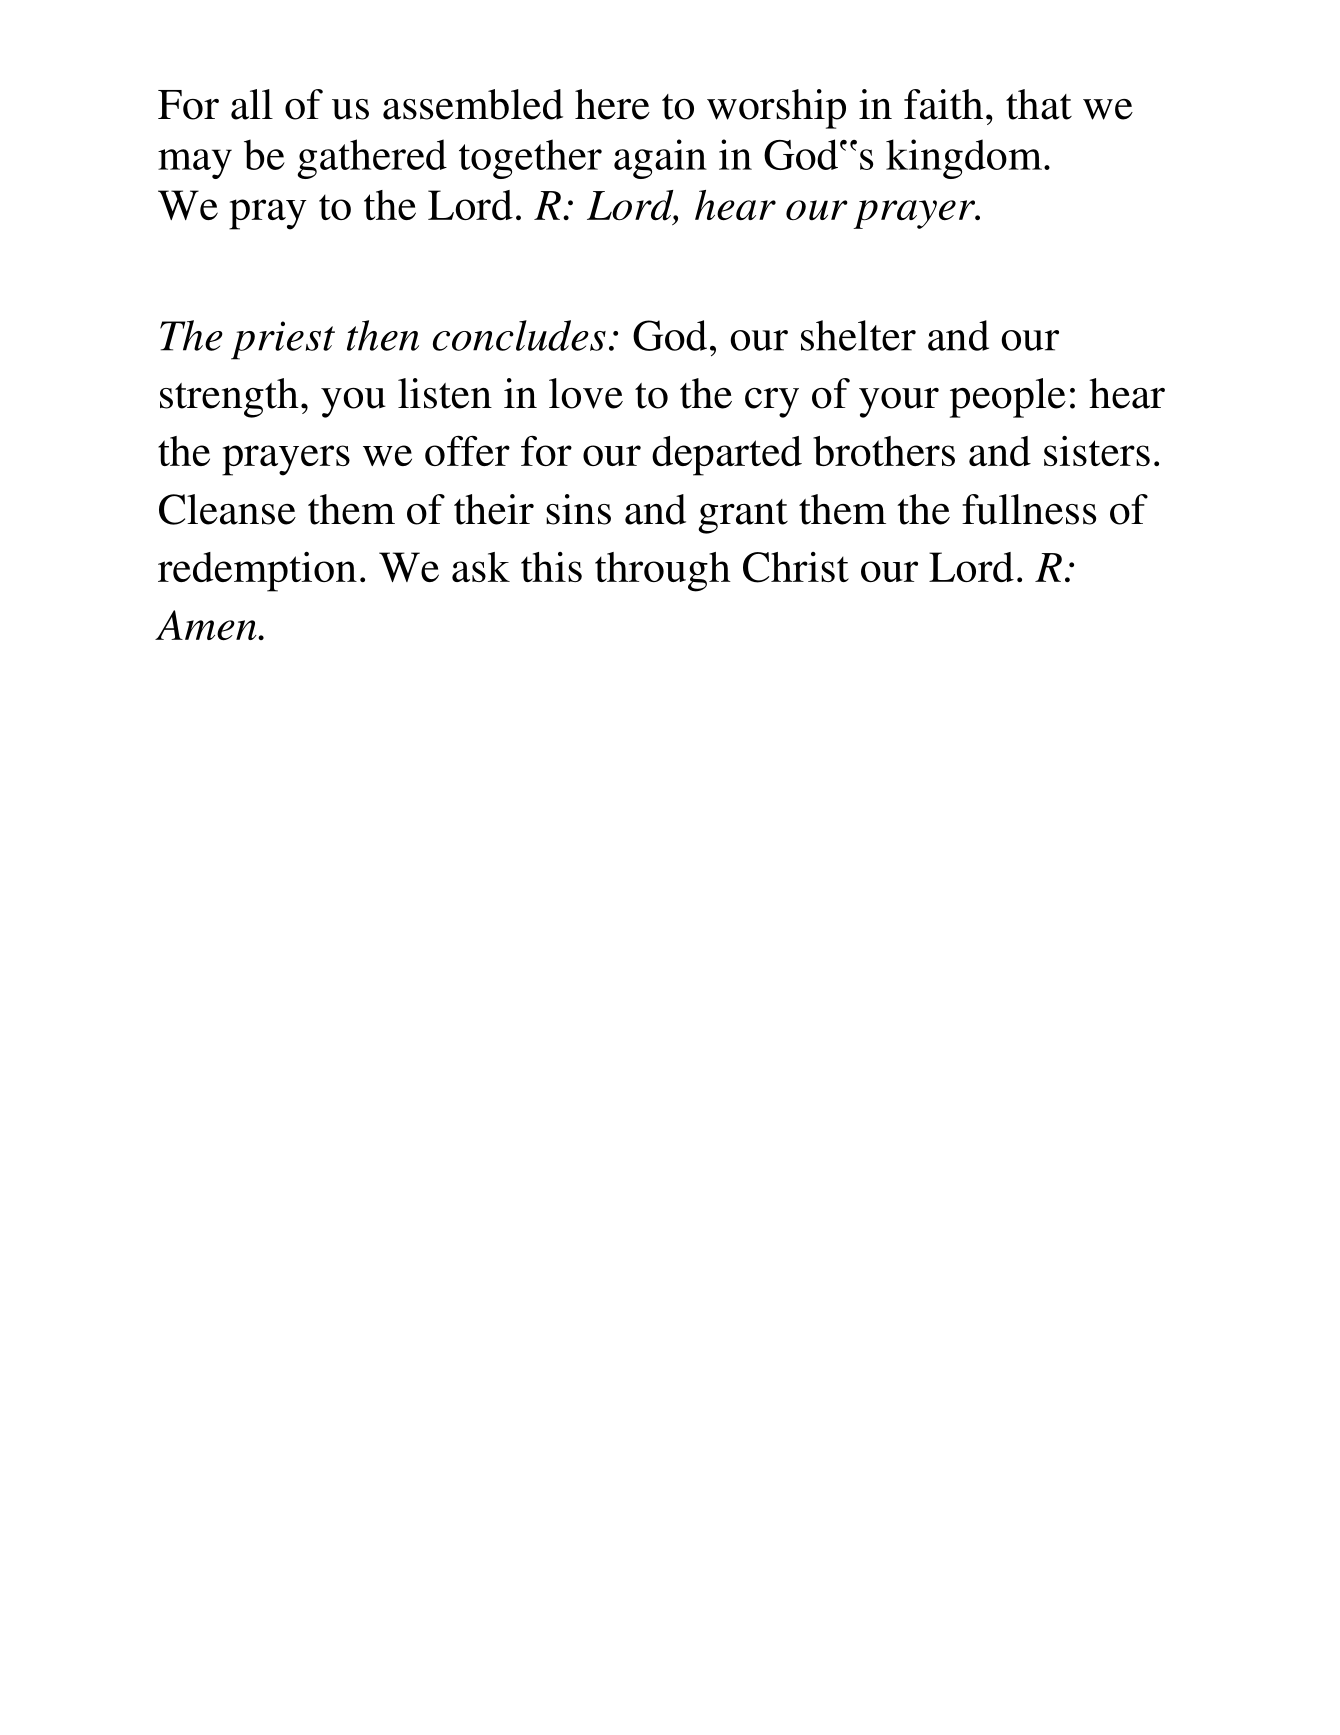  Describe the element at coordinates (252, 104) in the image. I see `all` at that location.
